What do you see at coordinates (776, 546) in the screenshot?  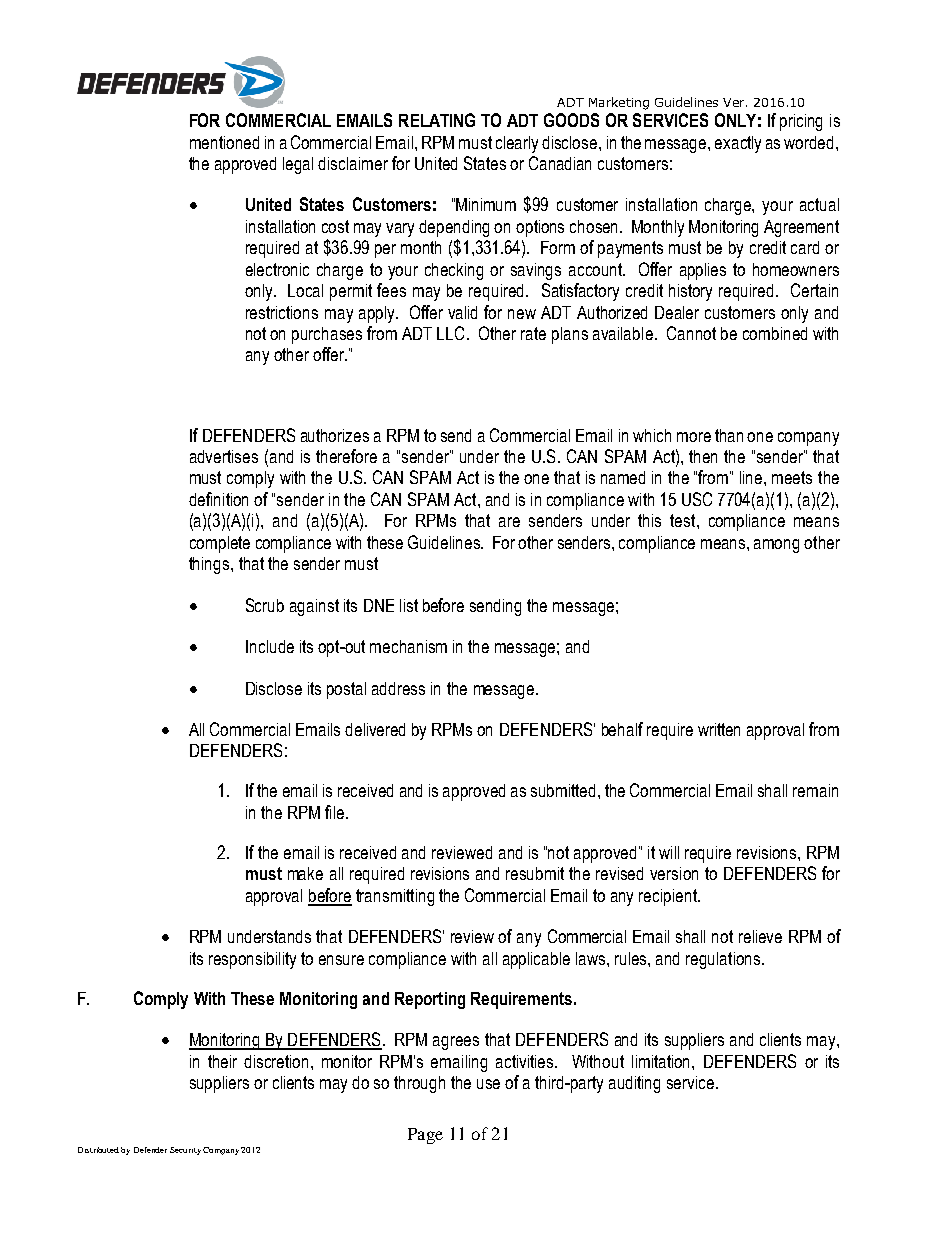 I see `among` at bounding box center [776, 546].
